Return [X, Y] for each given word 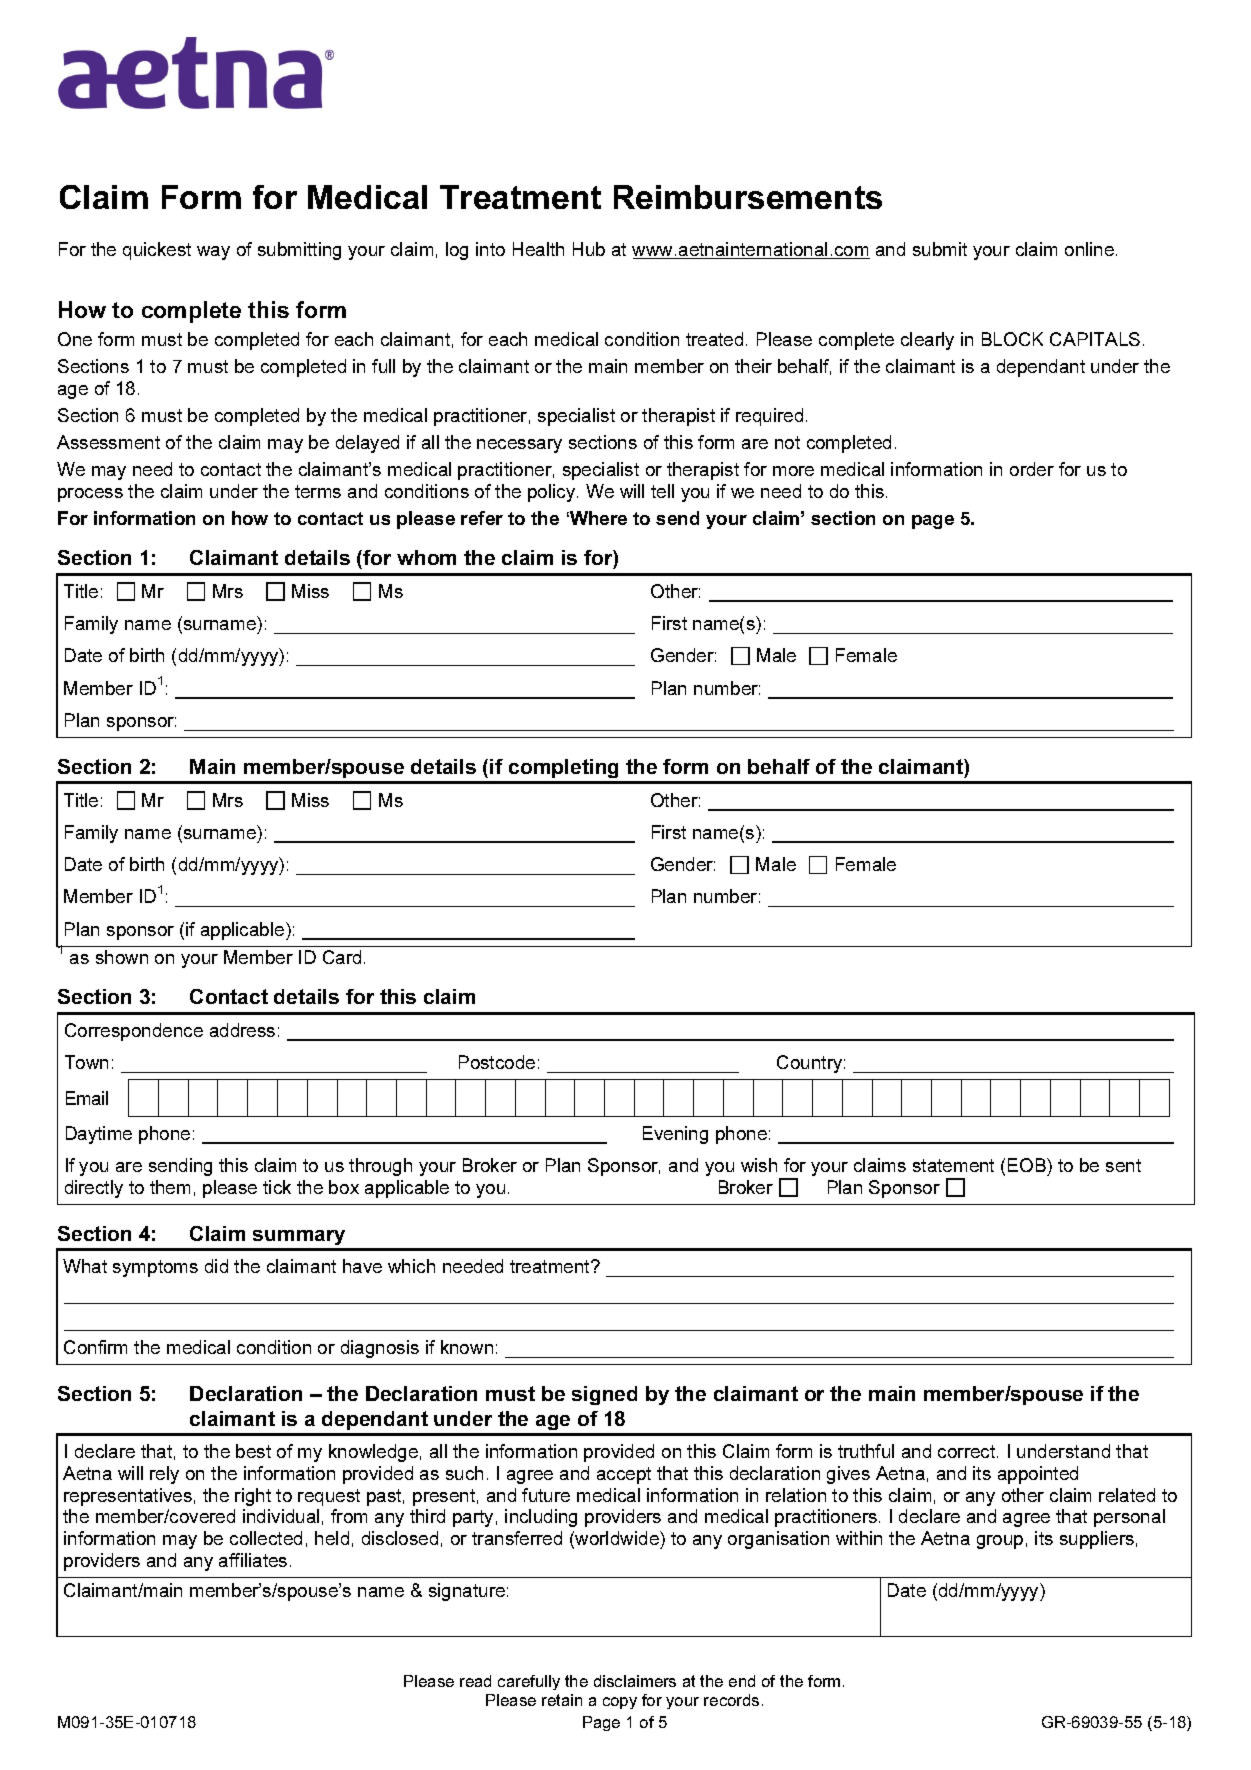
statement [953, 1165]
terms [318, 491]
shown [122, 957]
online [1091, 249]
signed [604, 1395]
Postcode [497, 1062]
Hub [589, 249]
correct [968, 1451]
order [1032, 469]
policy [553, 493]
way [213, 253]
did [216, 1266]
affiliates [253, 1560]
